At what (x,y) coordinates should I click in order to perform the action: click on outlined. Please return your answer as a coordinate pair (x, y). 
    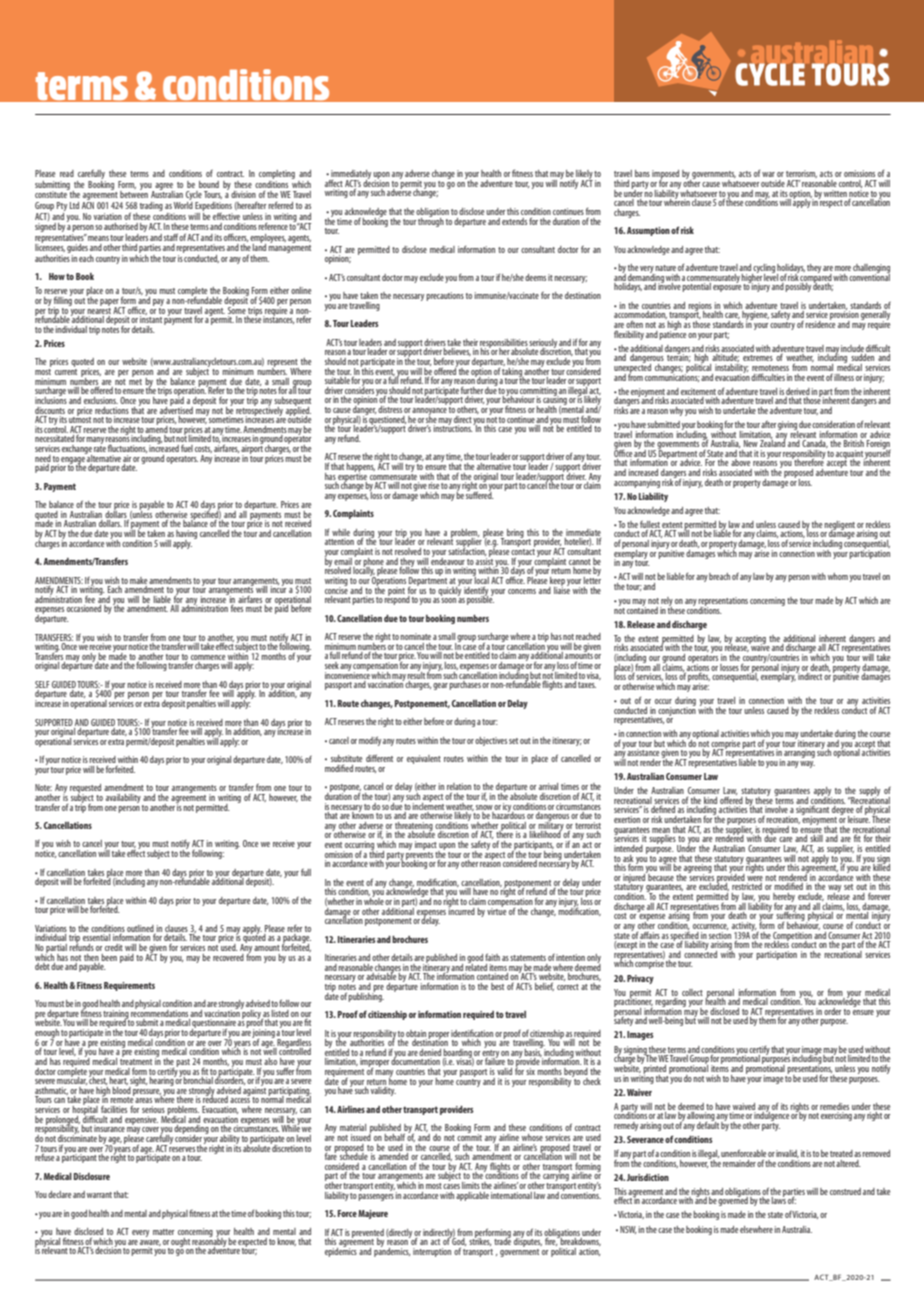
    Looking at the image, I should click on (140, 928).
